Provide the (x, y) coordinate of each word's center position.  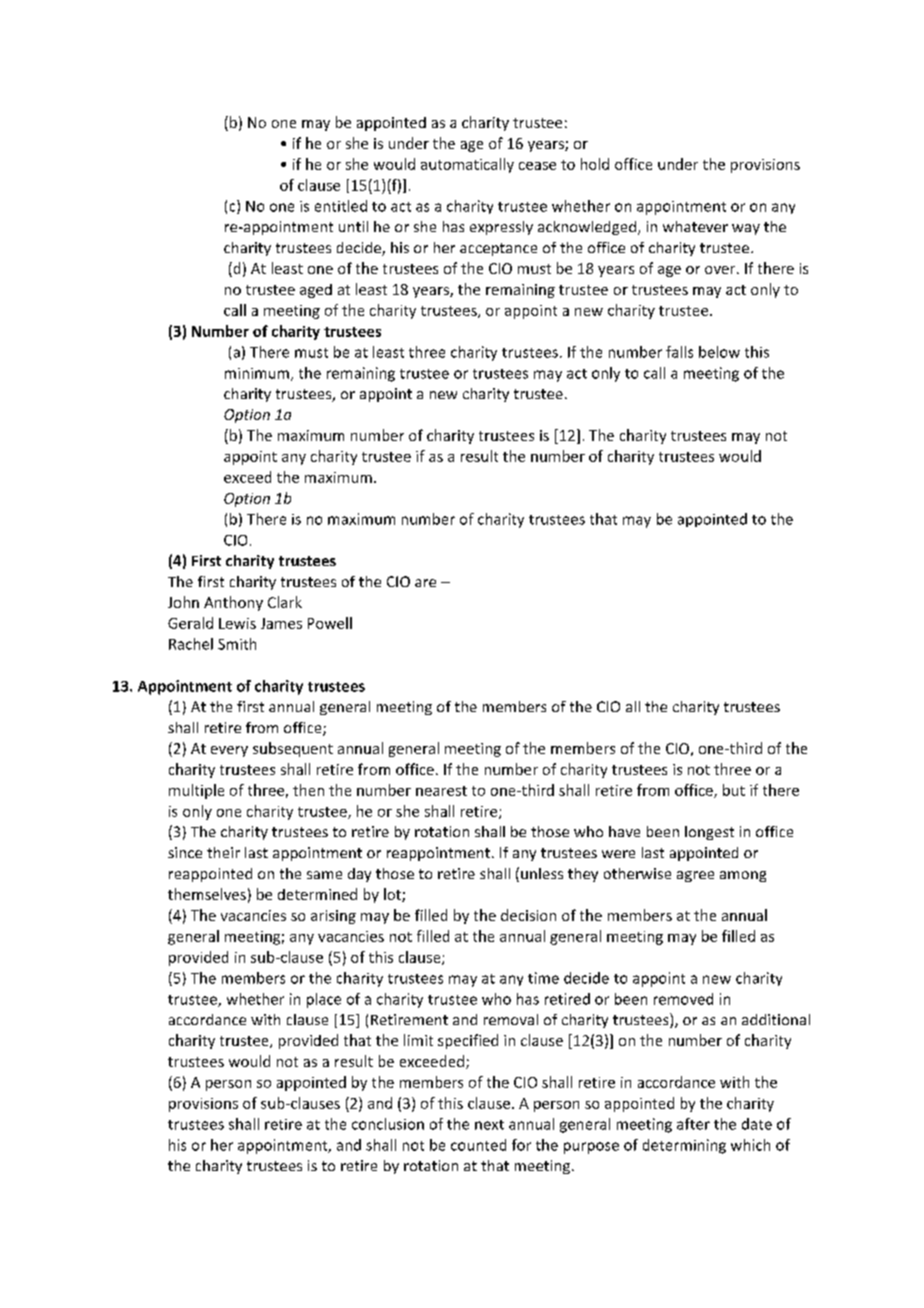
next (489, 1125)
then (308, 790)
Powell (330, 623)
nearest (441, 791)
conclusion (388, 1124)
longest (709, 833)
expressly (501, 228)
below (719, 352)
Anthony (233, 603)
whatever (695, 226)
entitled (341, 206)
